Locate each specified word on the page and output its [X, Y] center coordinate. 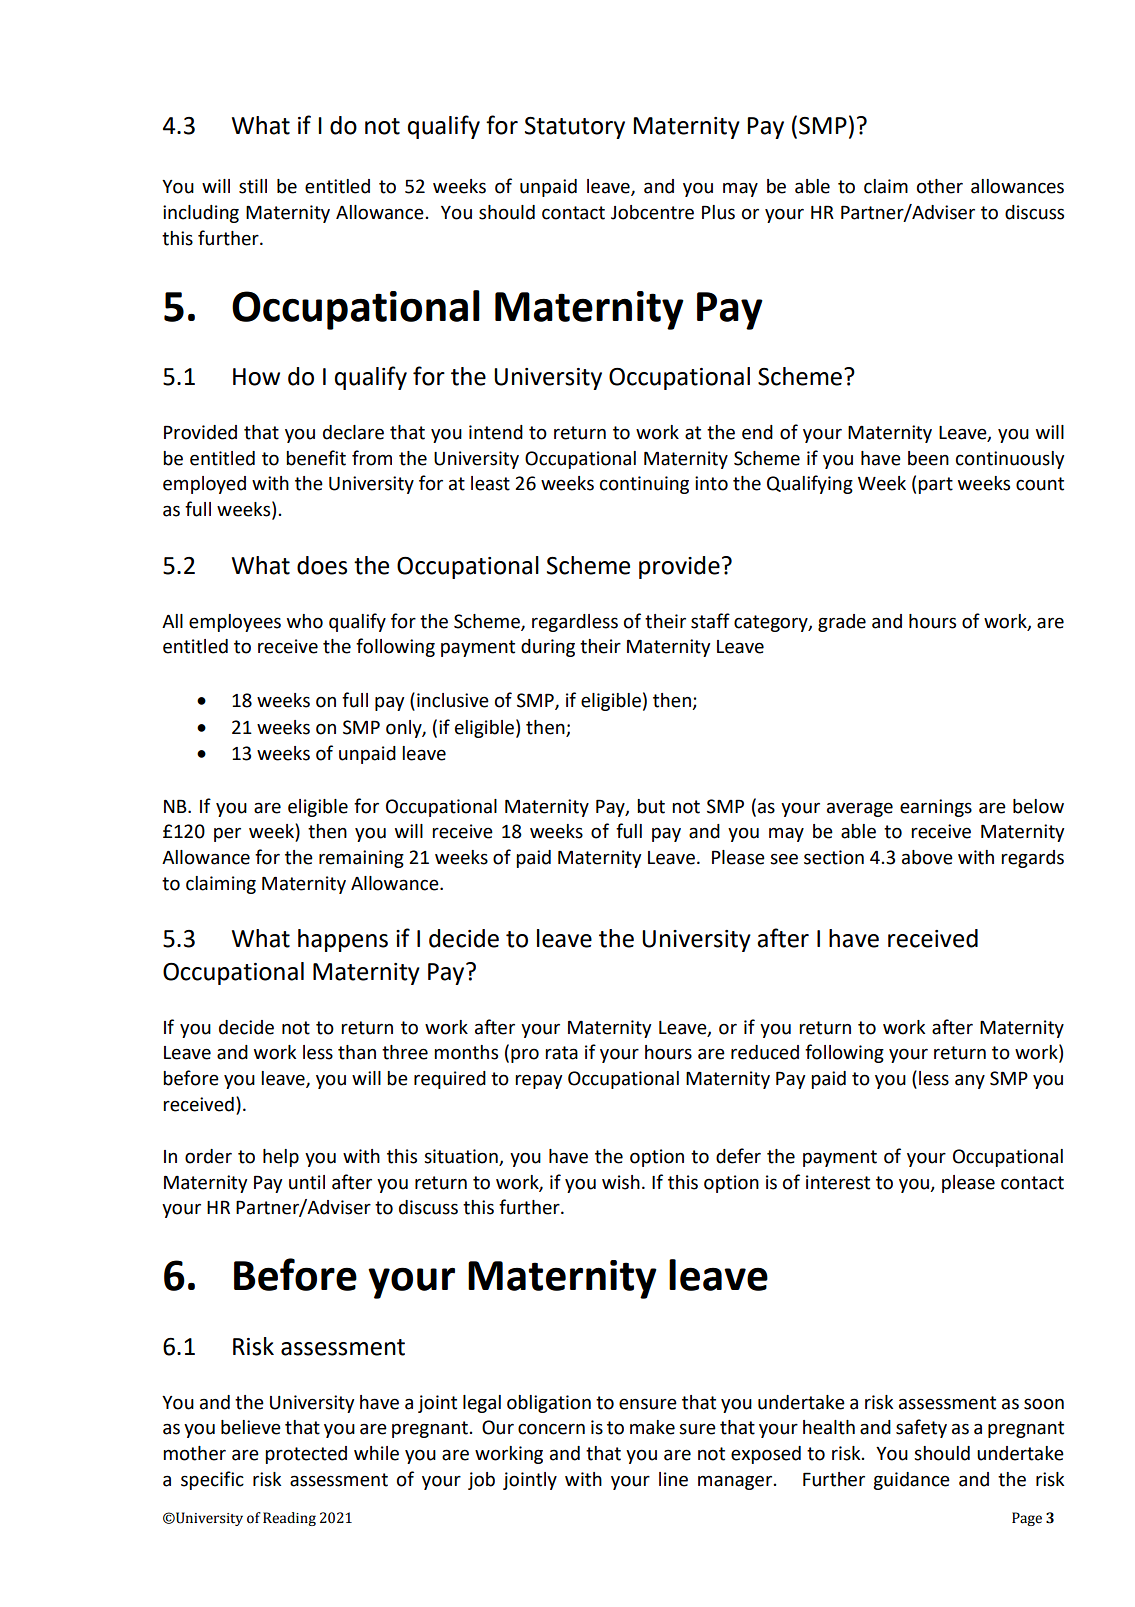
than [357, 1052]
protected [306, 1455]
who [305, 621]
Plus [718, 212]
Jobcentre [652, 212]
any [970, 1081]
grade [842, 623]
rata [561, 1053]
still [253, 186]
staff [710, 621]
